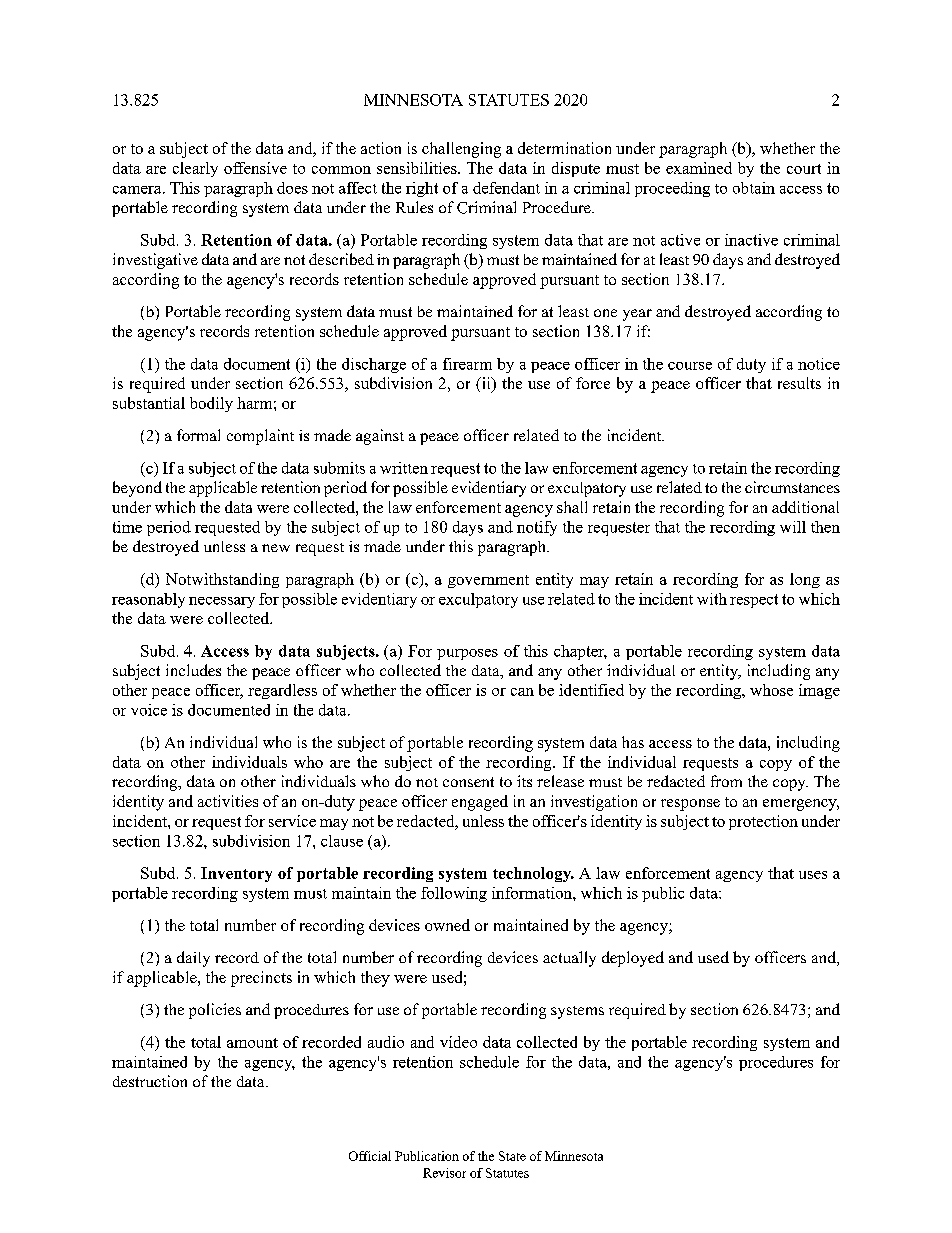 The height and width of the screenshot is (1233, 952). I want to click on defendant, so click(506, 188).
